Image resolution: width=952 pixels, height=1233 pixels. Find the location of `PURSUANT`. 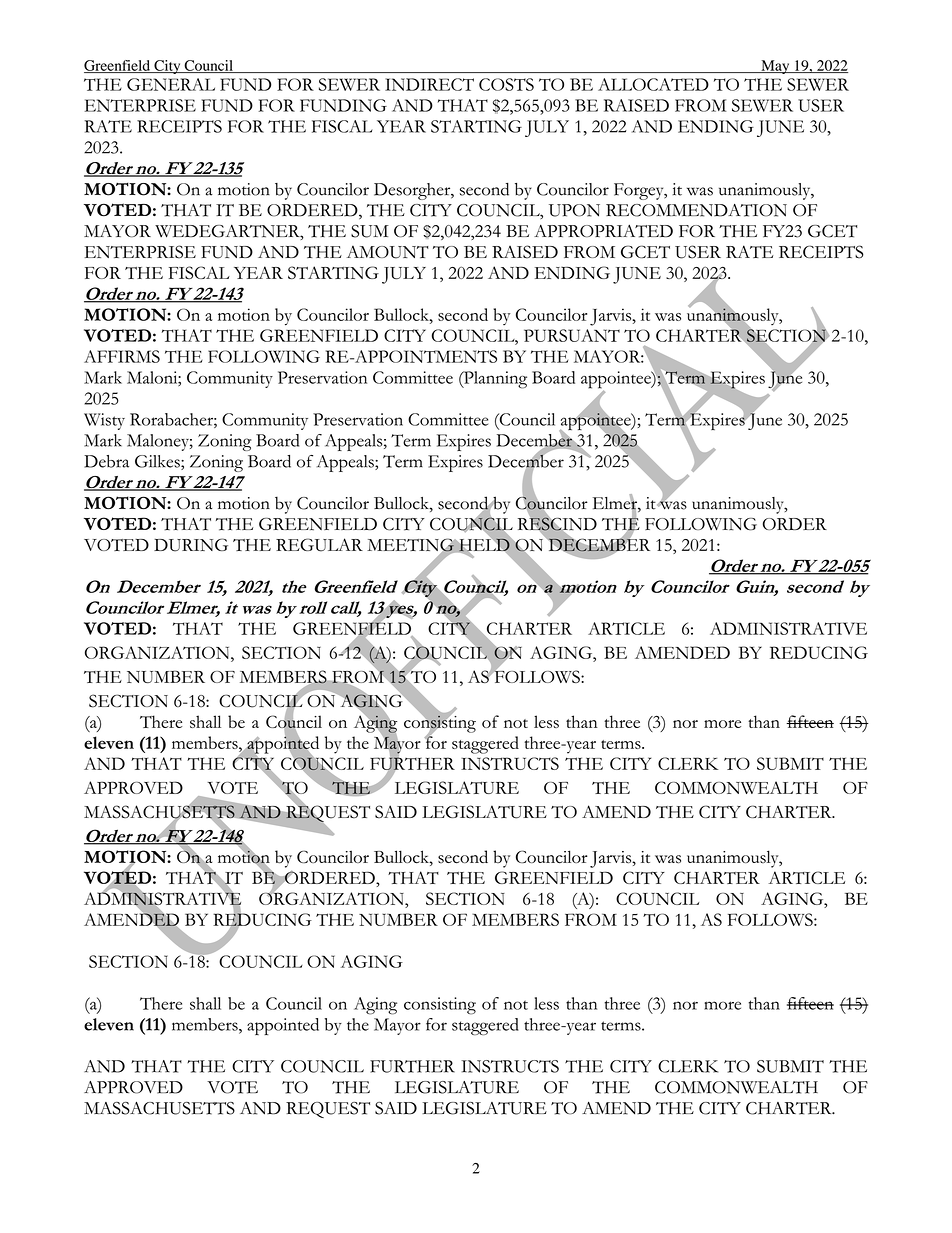

PURSUANT is located at coordinates (572, 335).
